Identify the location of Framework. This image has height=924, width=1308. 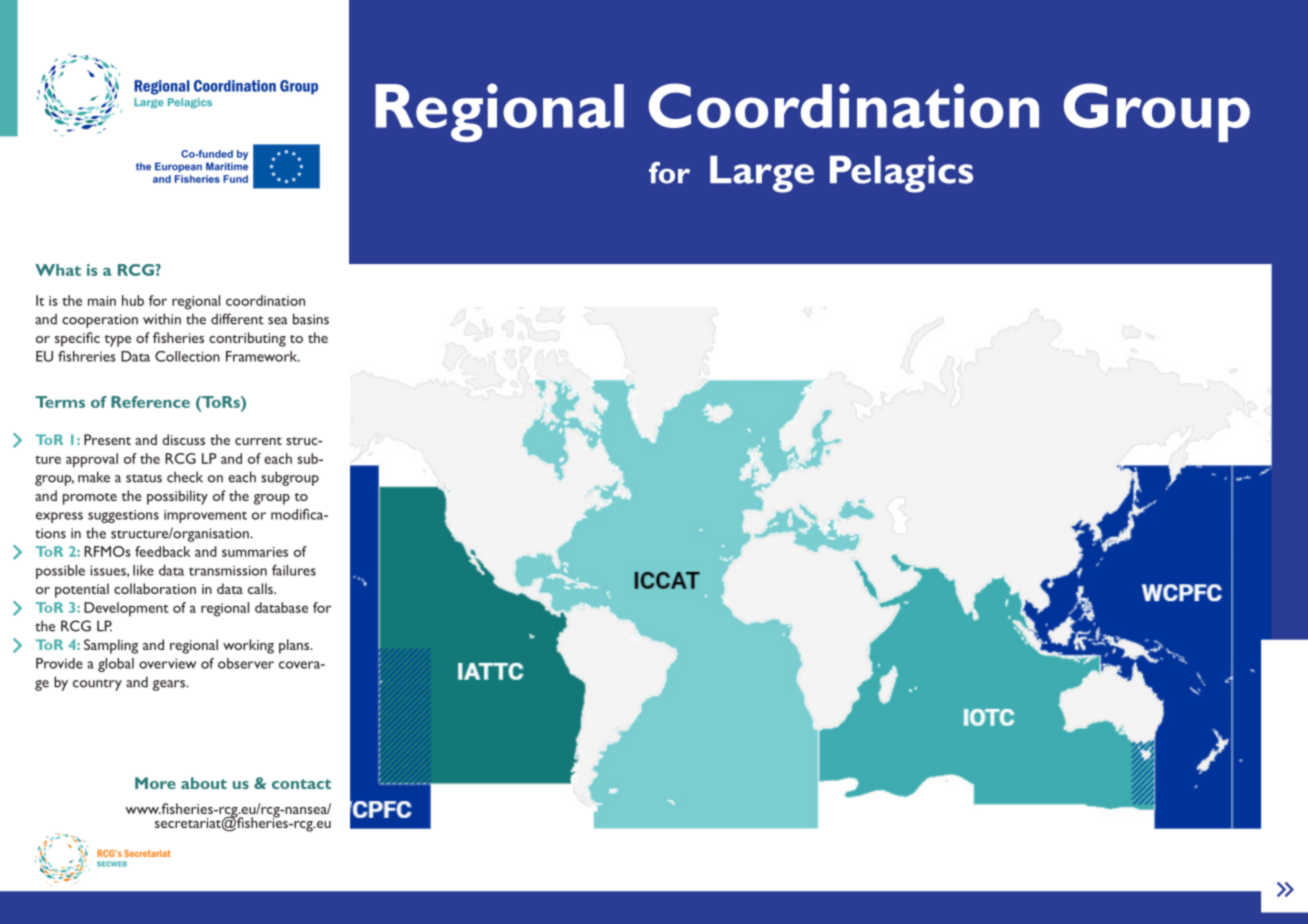
(263, 356).
